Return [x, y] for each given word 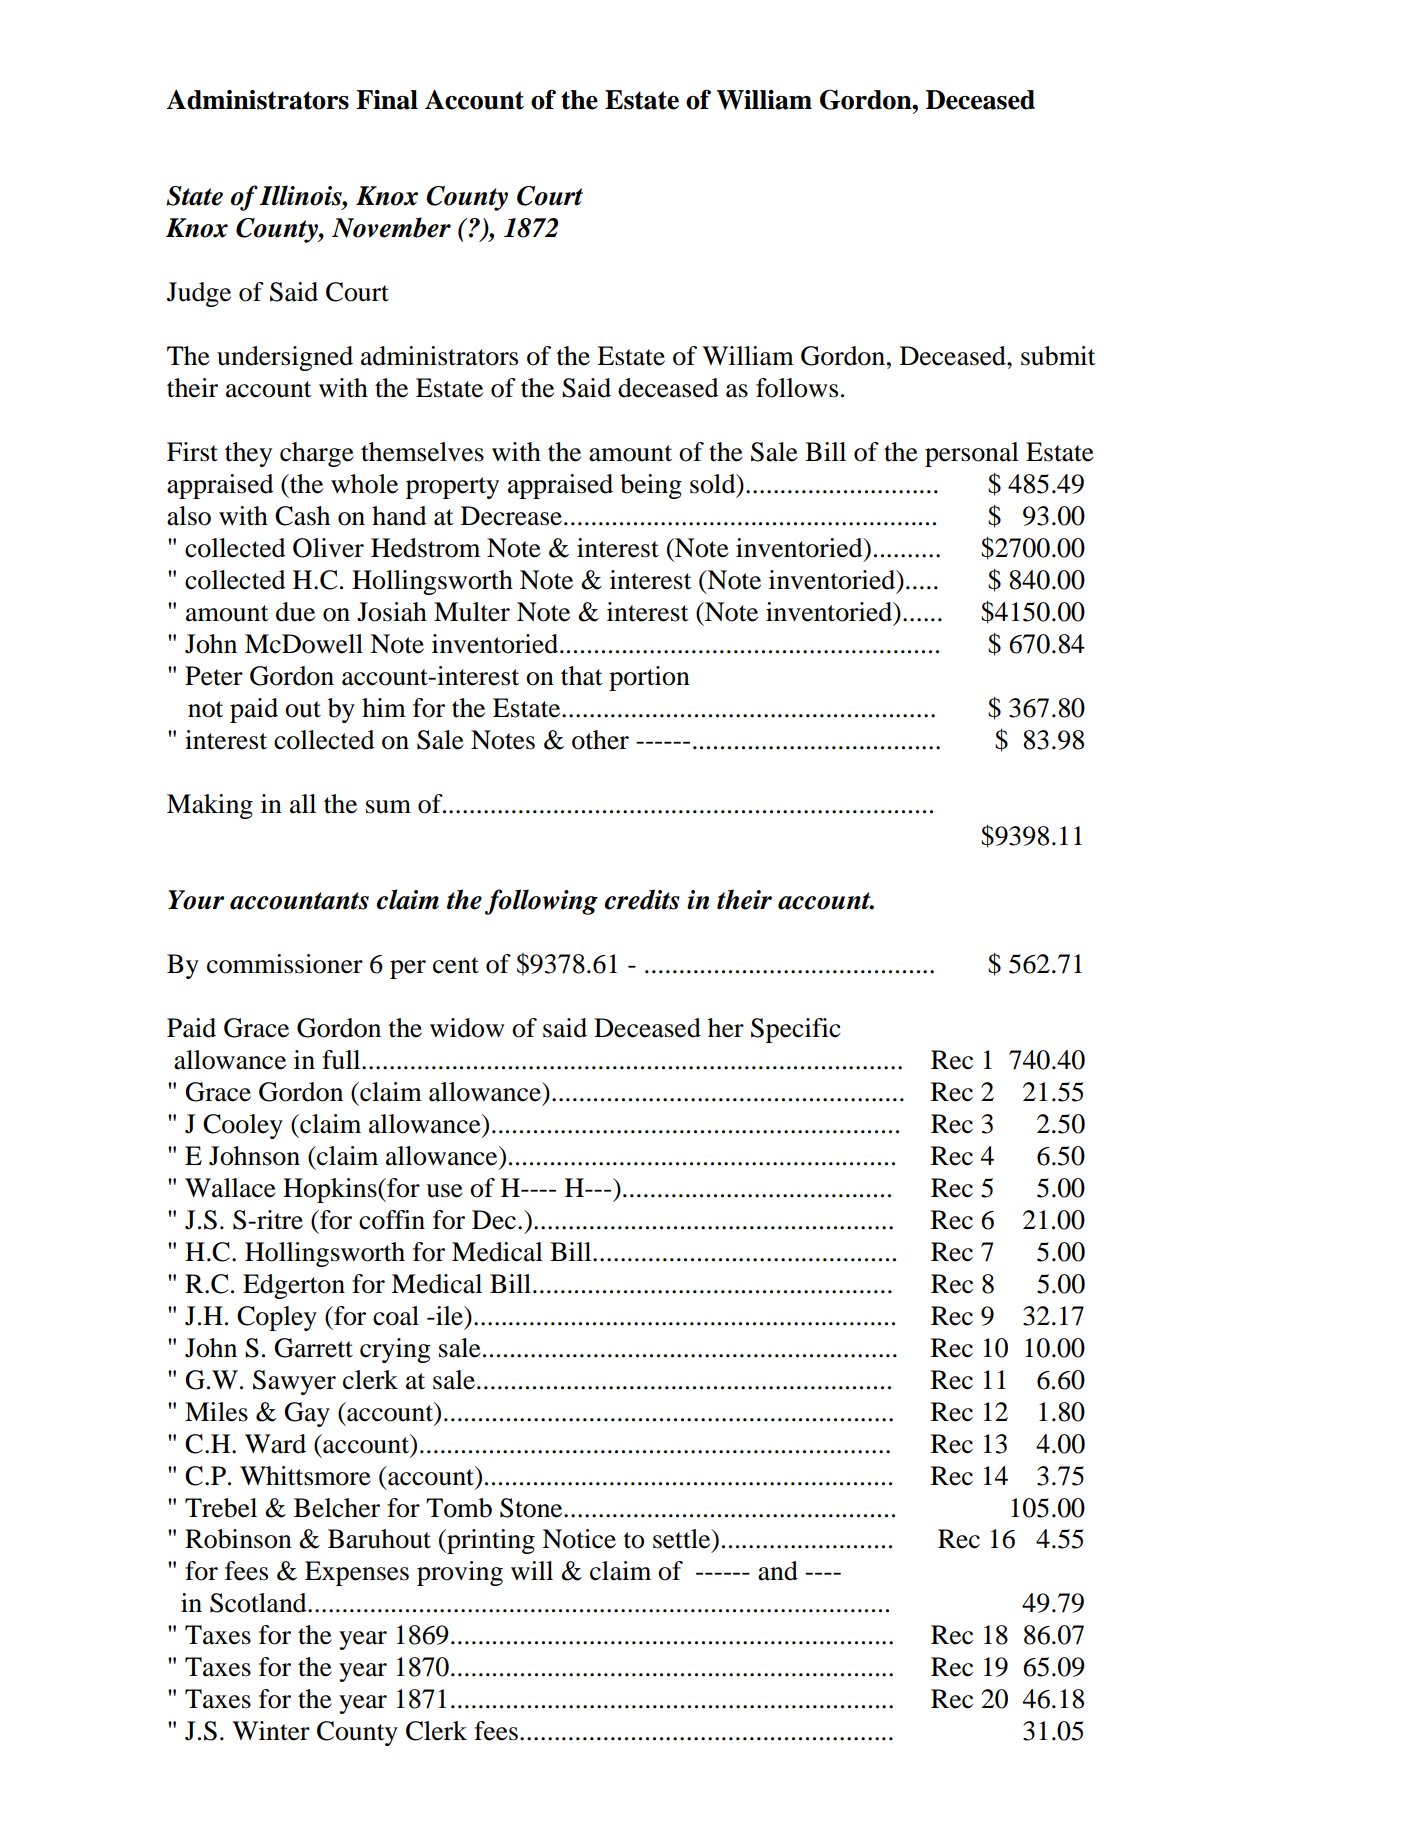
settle [683, 1539]
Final [387, 100]
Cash [302, 516]
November [391, 227]
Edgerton [294, 1286]
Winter [271, 1731]
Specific [796, 1030]
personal [972, 454]
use [444, 1191]
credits [642, 899]
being [651, 486]
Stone [532, 1508]
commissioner [285, 964]
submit [1058, 356]
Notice [579, 1539]
